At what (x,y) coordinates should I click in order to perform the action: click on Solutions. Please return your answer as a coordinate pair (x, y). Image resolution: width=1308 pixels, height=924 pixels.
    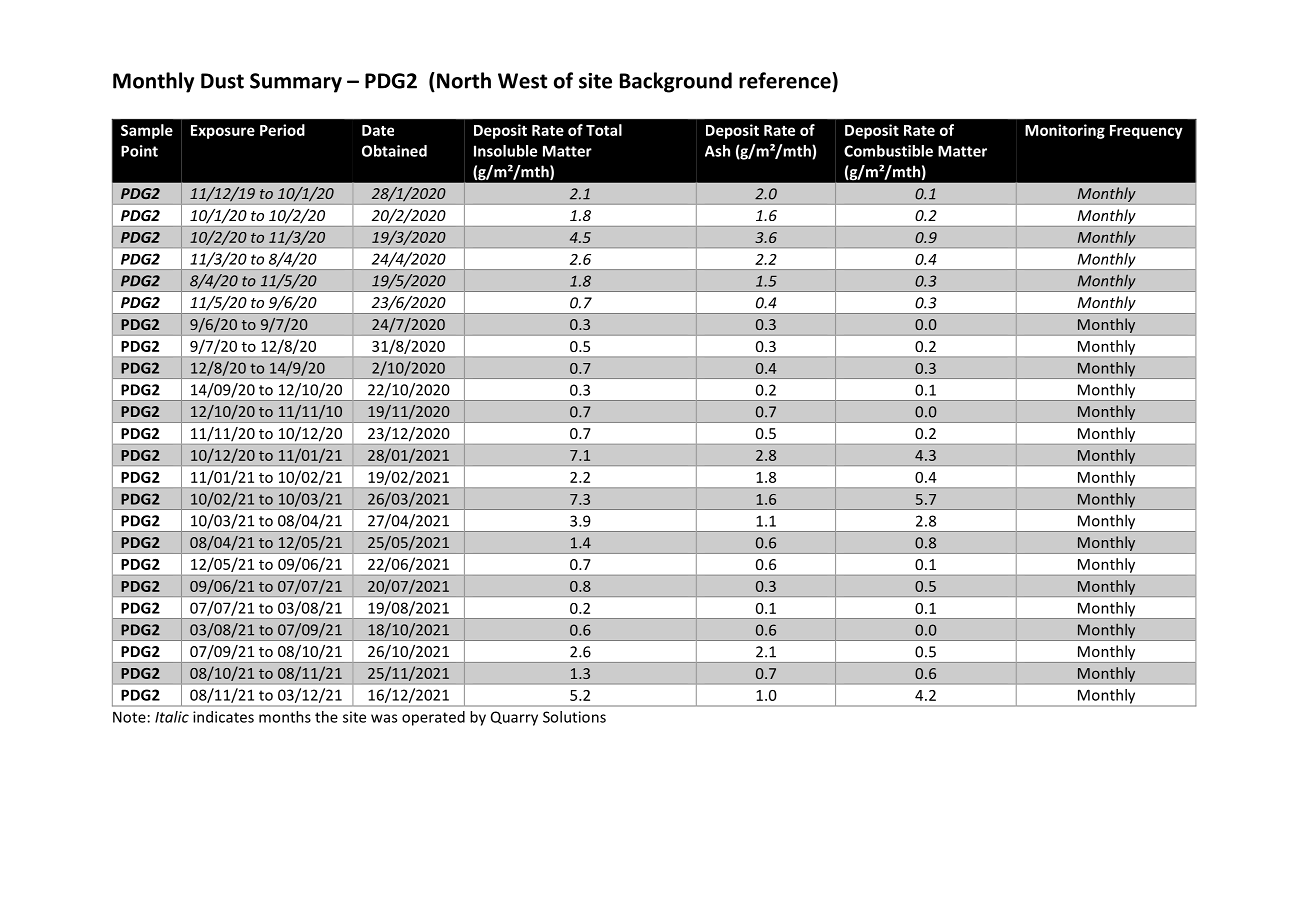
    Looking at the image, I should click on (574, 717).
